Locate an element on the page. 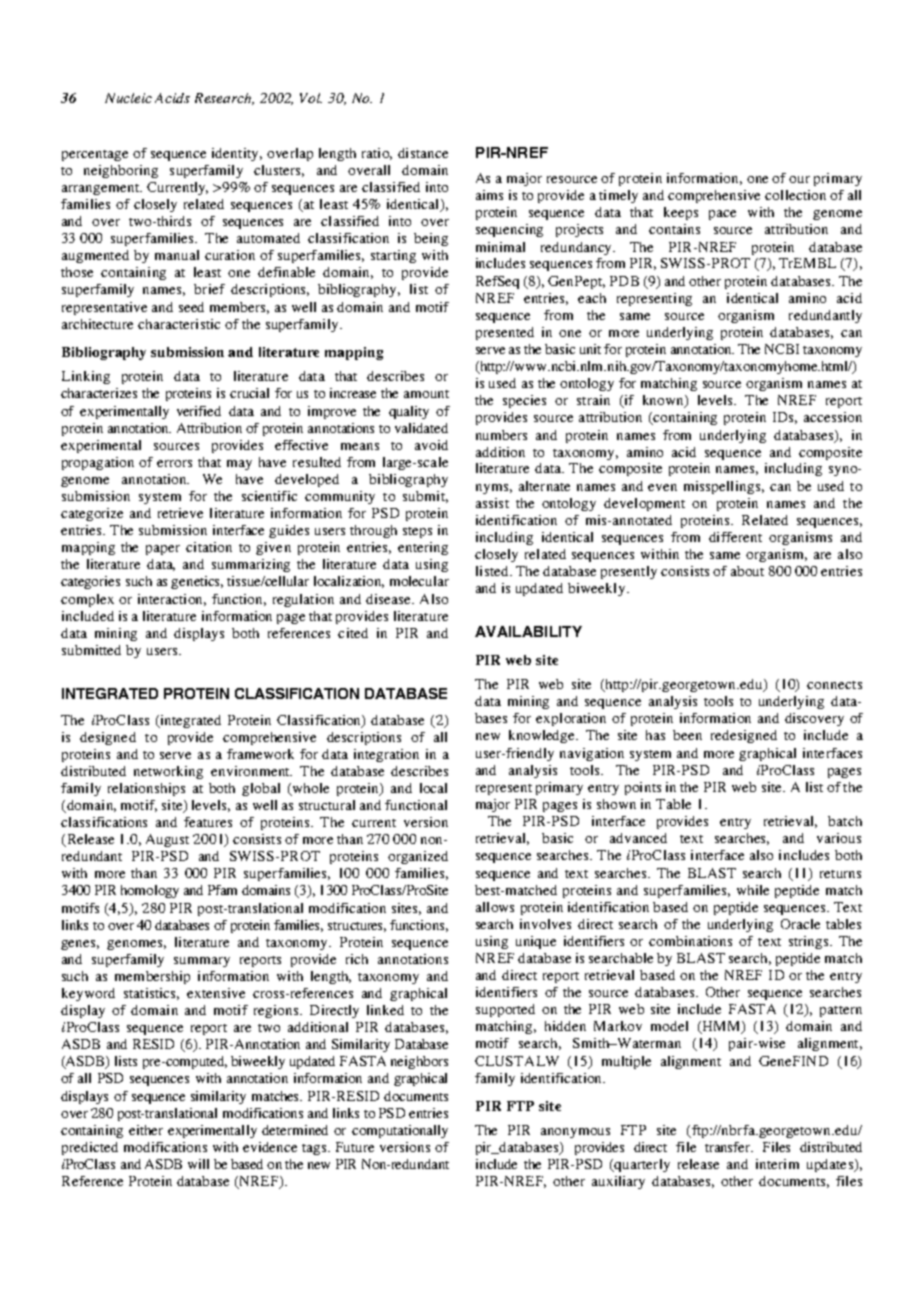 The width and height of the page is (924, 1308). while is located at coordinates (753, 890).
